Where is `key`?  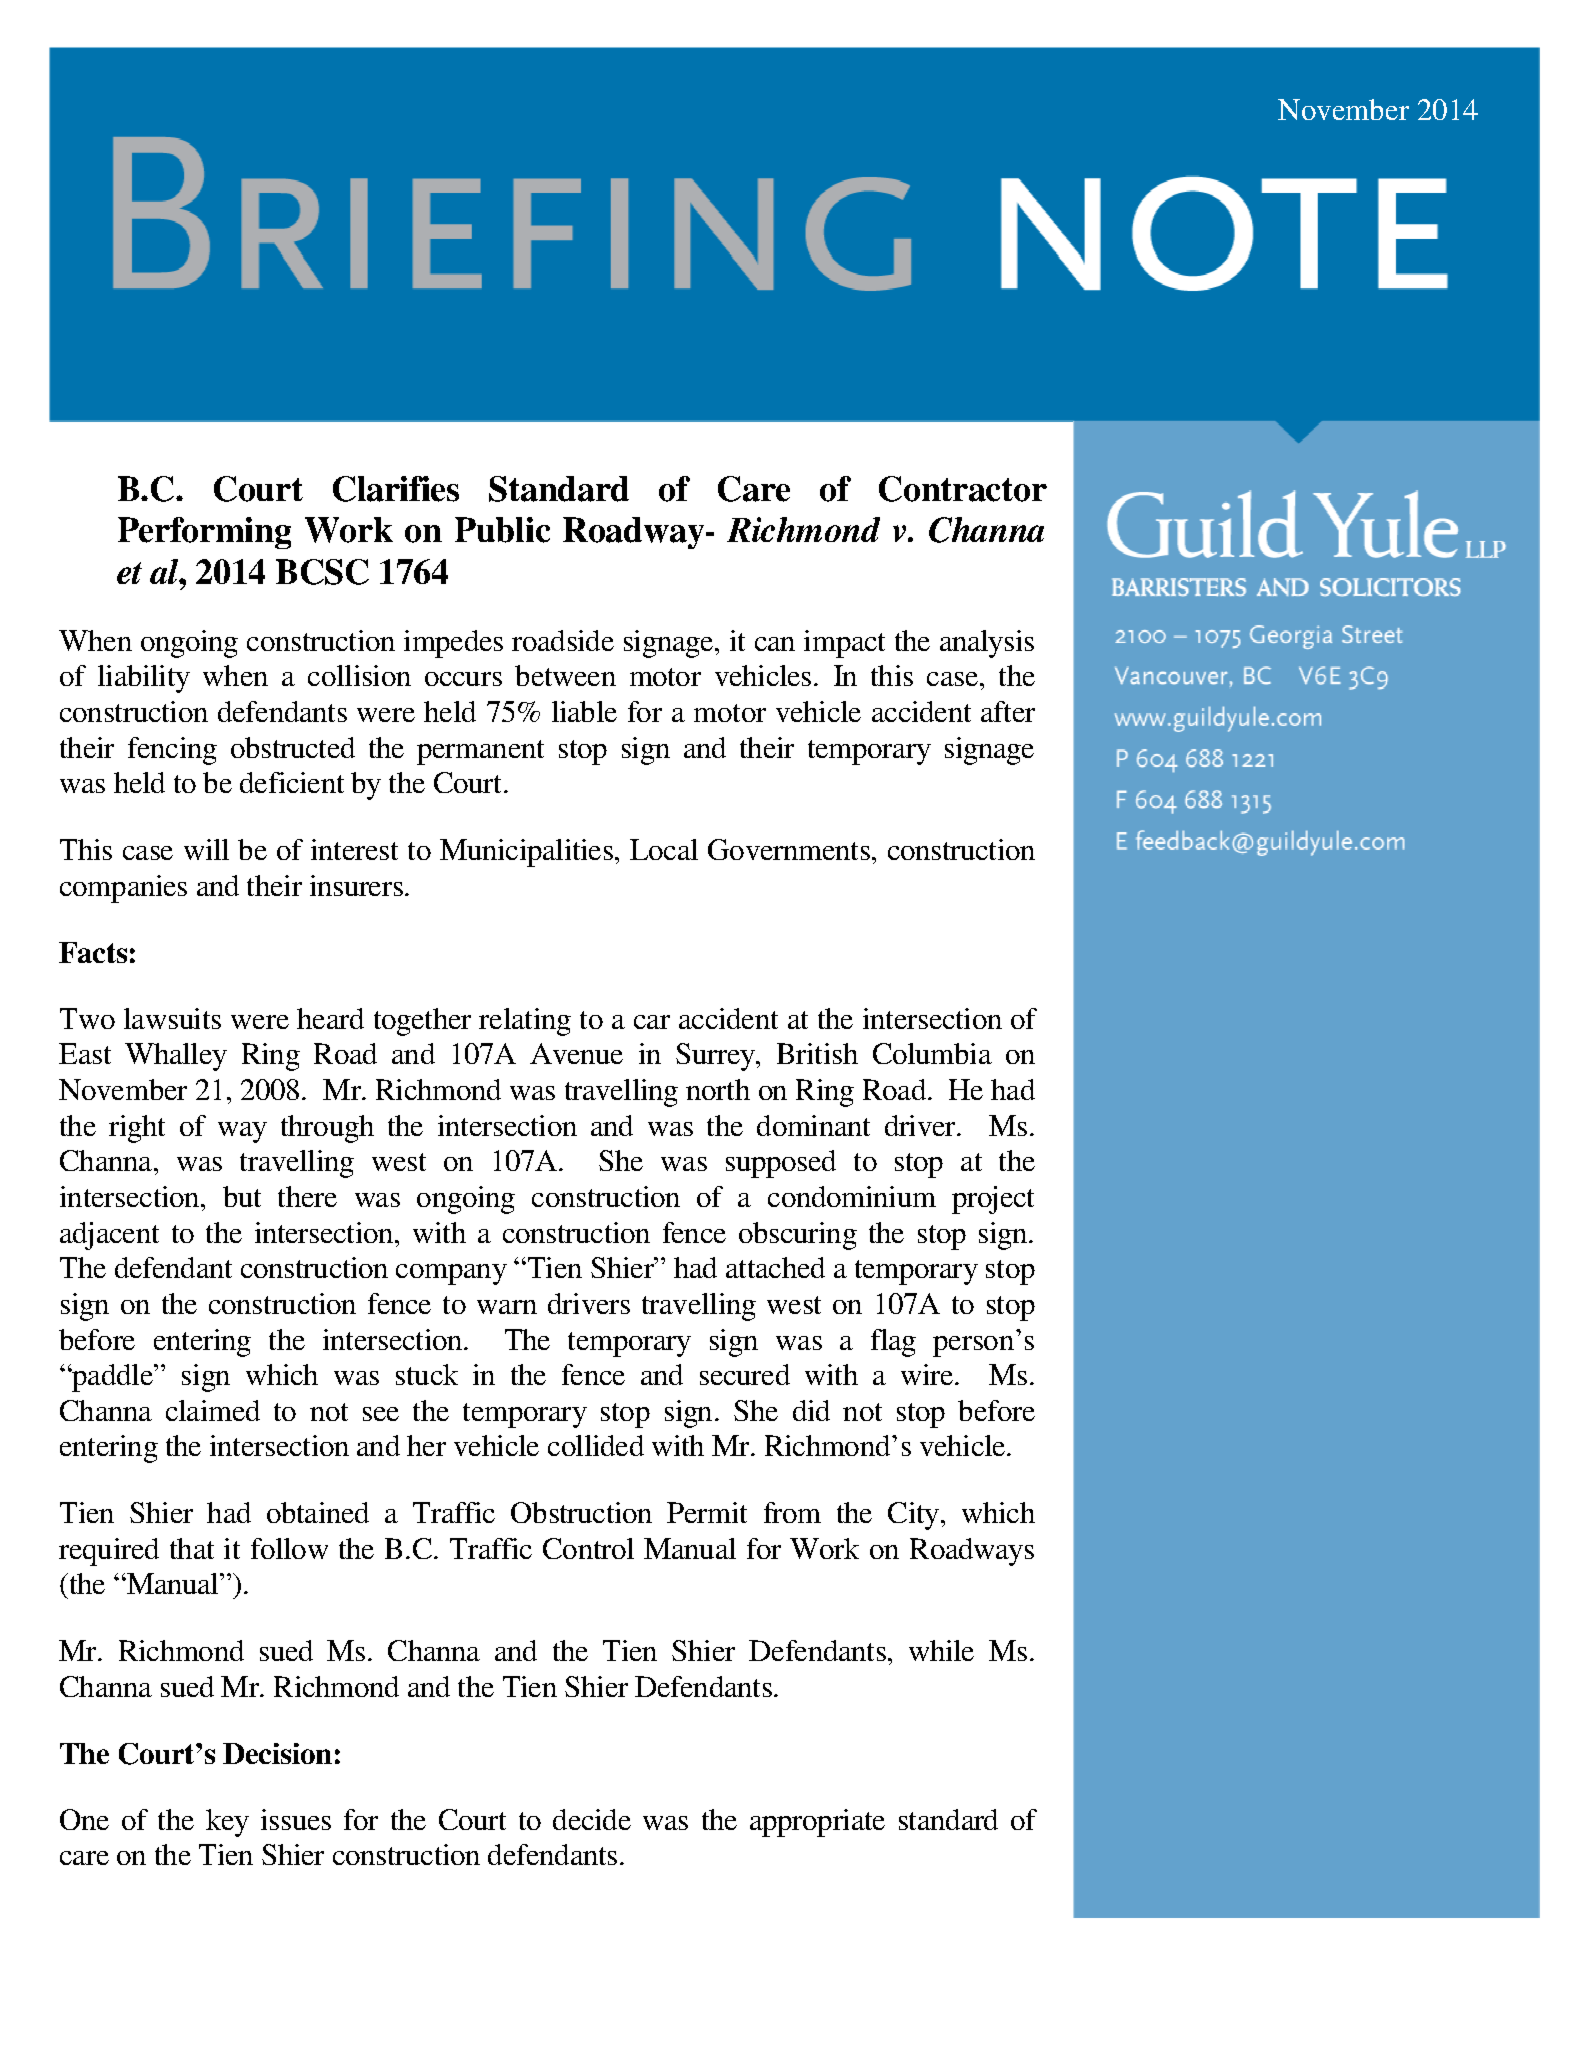
key is located at coordinates (227, 1823).
